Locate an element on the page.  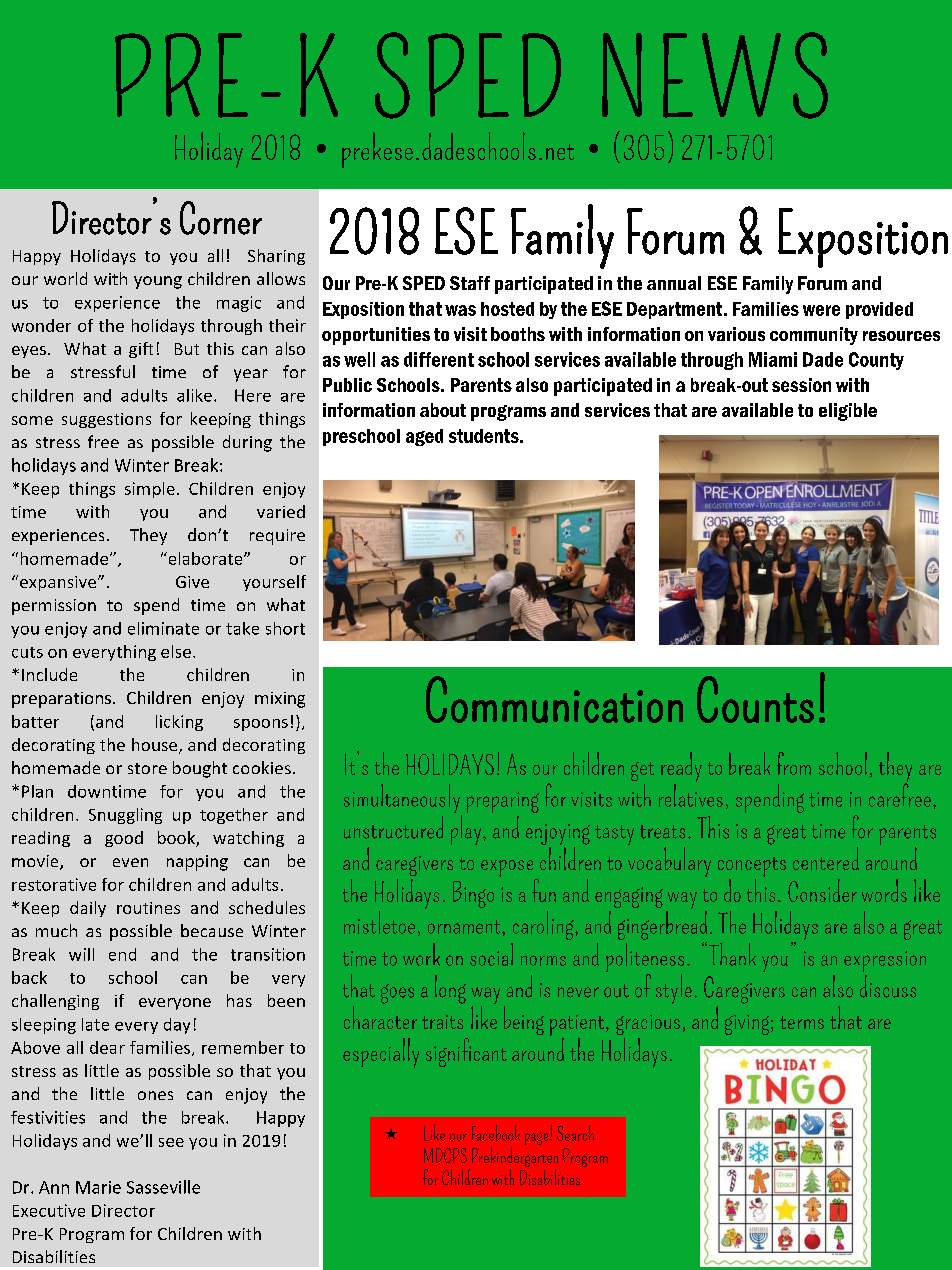
Marie is located at coordinates (98, 1187).
